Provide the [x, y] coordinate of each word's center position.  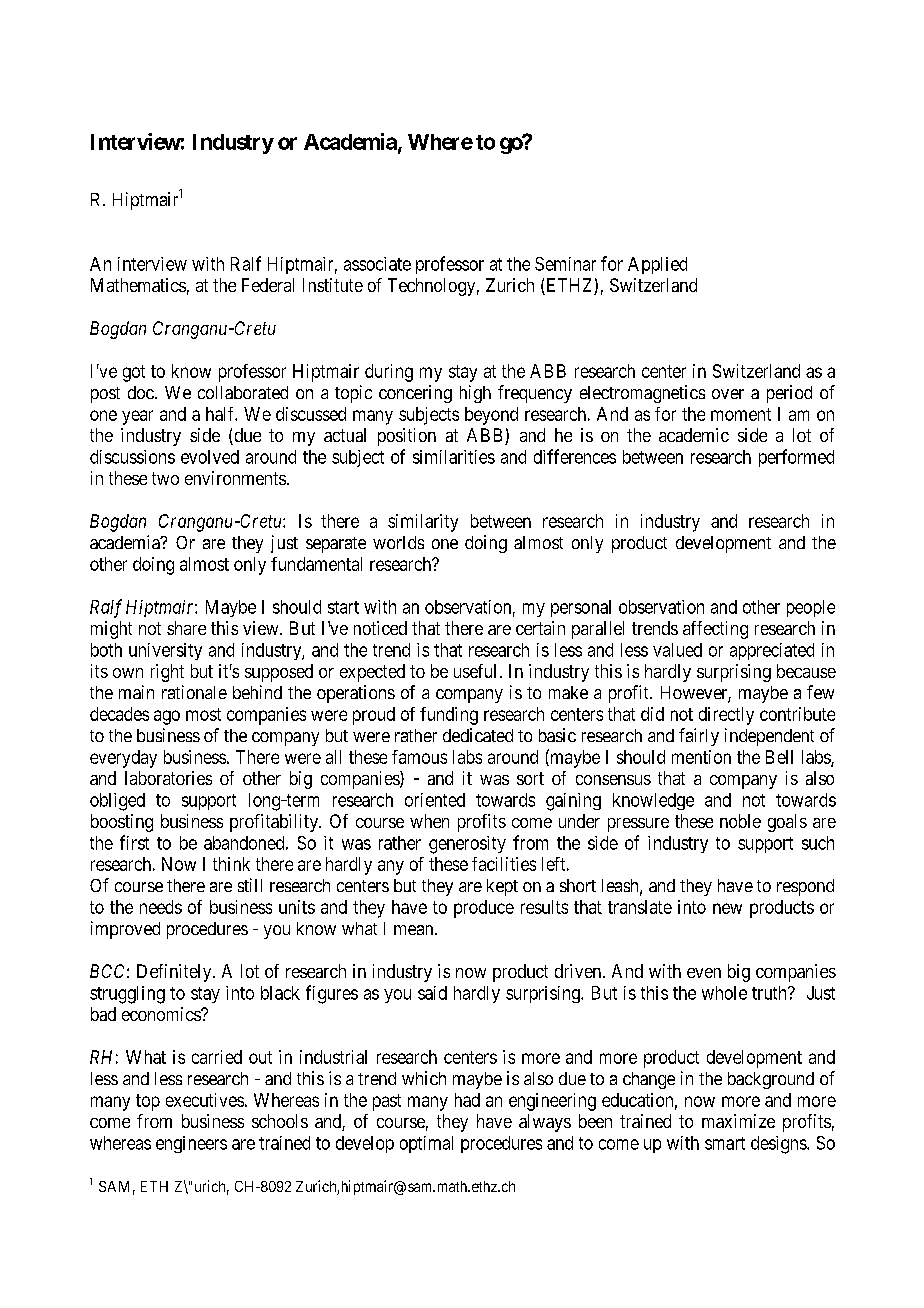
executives [205, 1100]
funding [449, 716]
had [467, 1100]
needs [161, 907]
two [165, 478]
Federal [268, 285]
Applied [657, 265]
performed [796, 458]
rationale [194, 692]
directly [726, 716]
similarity [423, 523]
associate [377, 264]
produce [484, 909]
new [727, 908]
